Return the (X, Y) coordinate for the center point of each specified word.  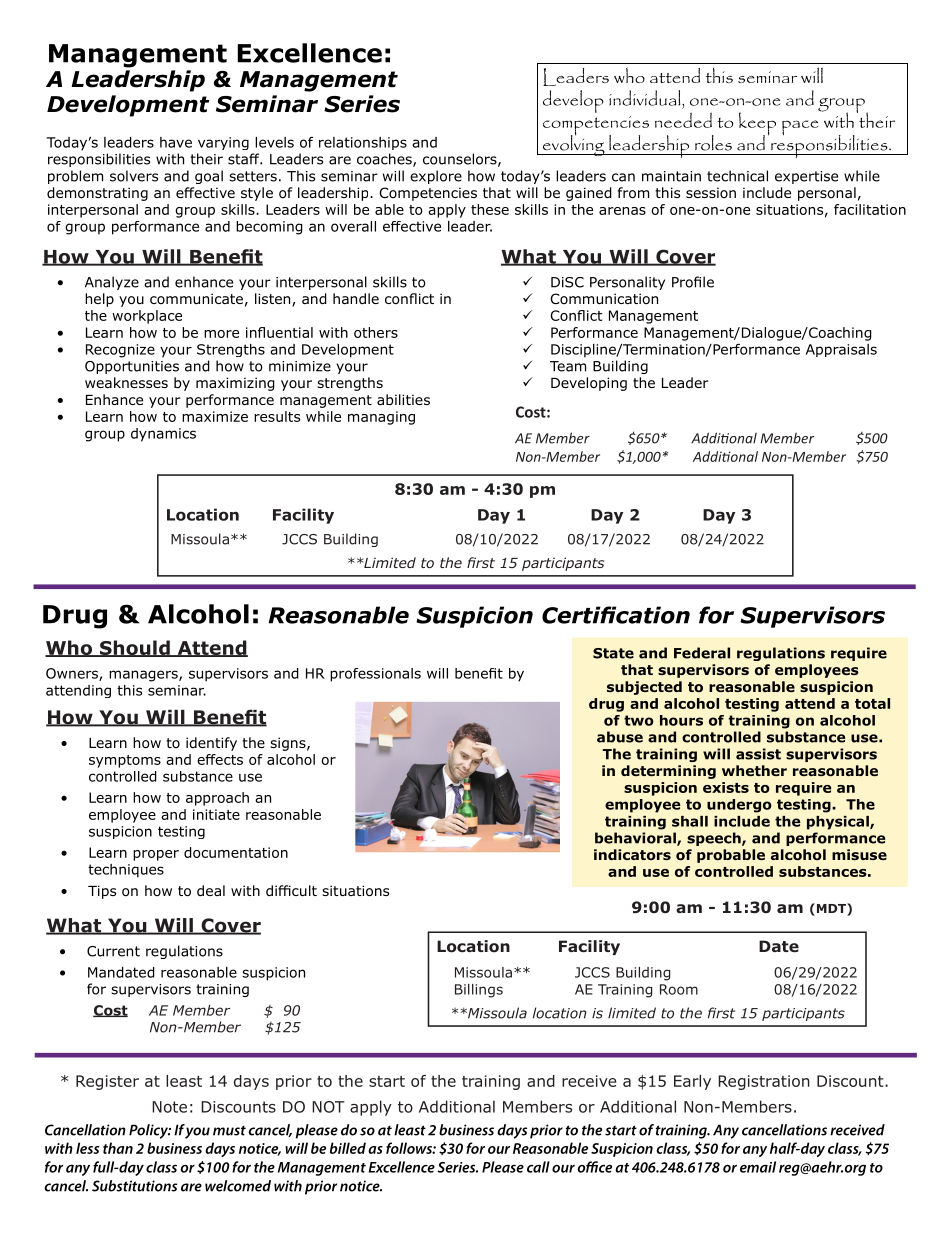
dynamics (163, 435)
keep (757, 125)
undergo (739, 806)
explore (436, 177)
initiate (216, 814)
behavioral (636, 839)
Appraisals (841, 350)
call (538, 1167)
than (118, 1148)
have (176, 142)
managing (381, 418)
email (758, 1167)
